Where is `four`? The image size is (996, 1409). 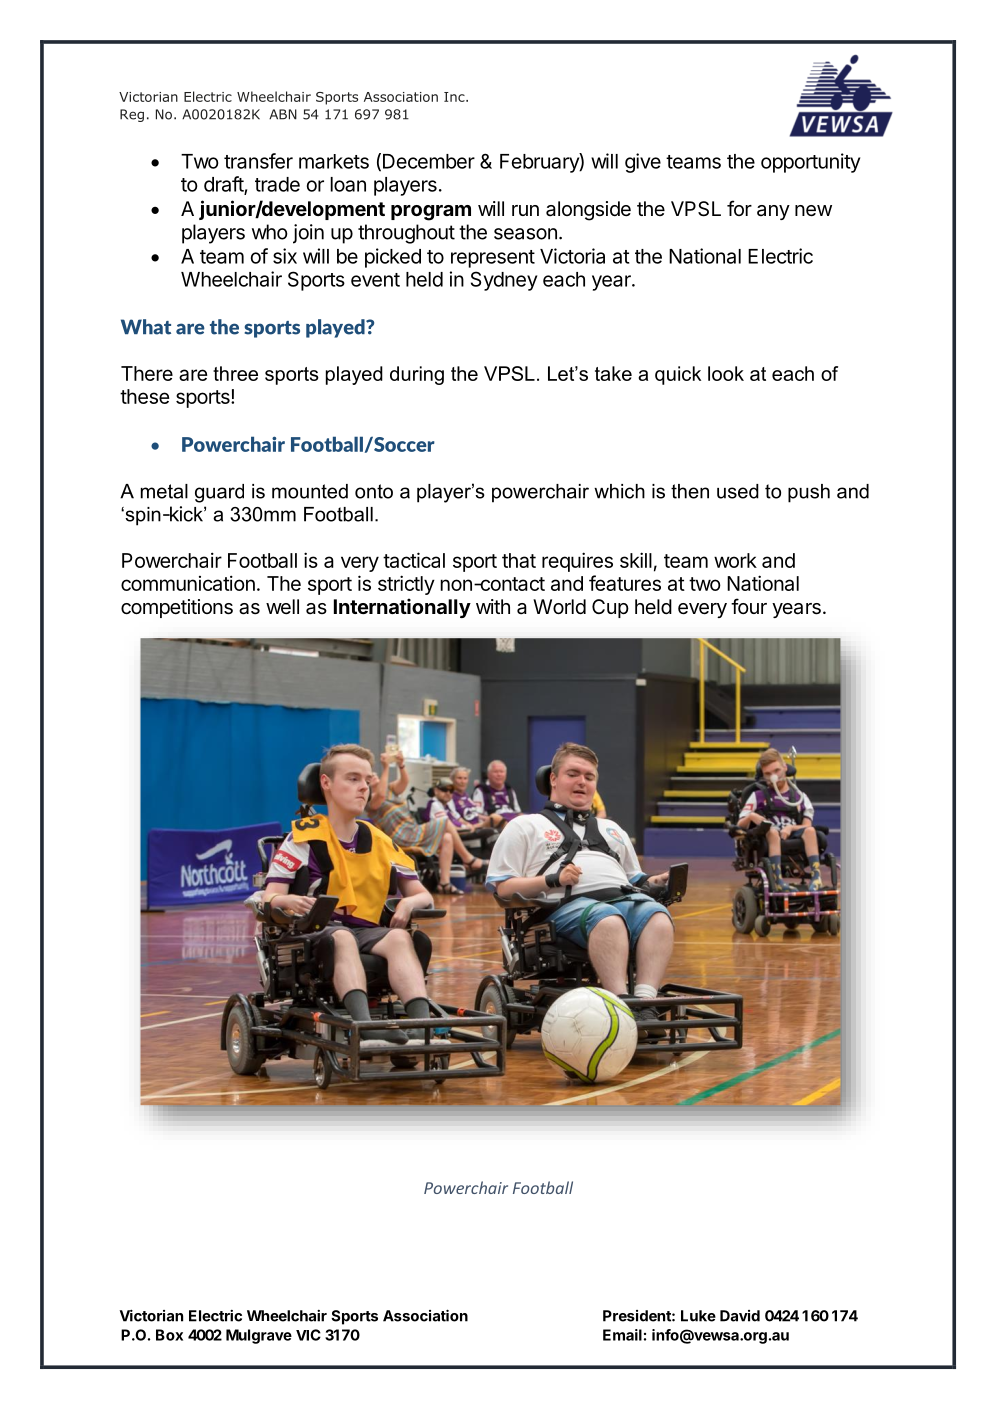
four is located at coordinates (749, 606).
